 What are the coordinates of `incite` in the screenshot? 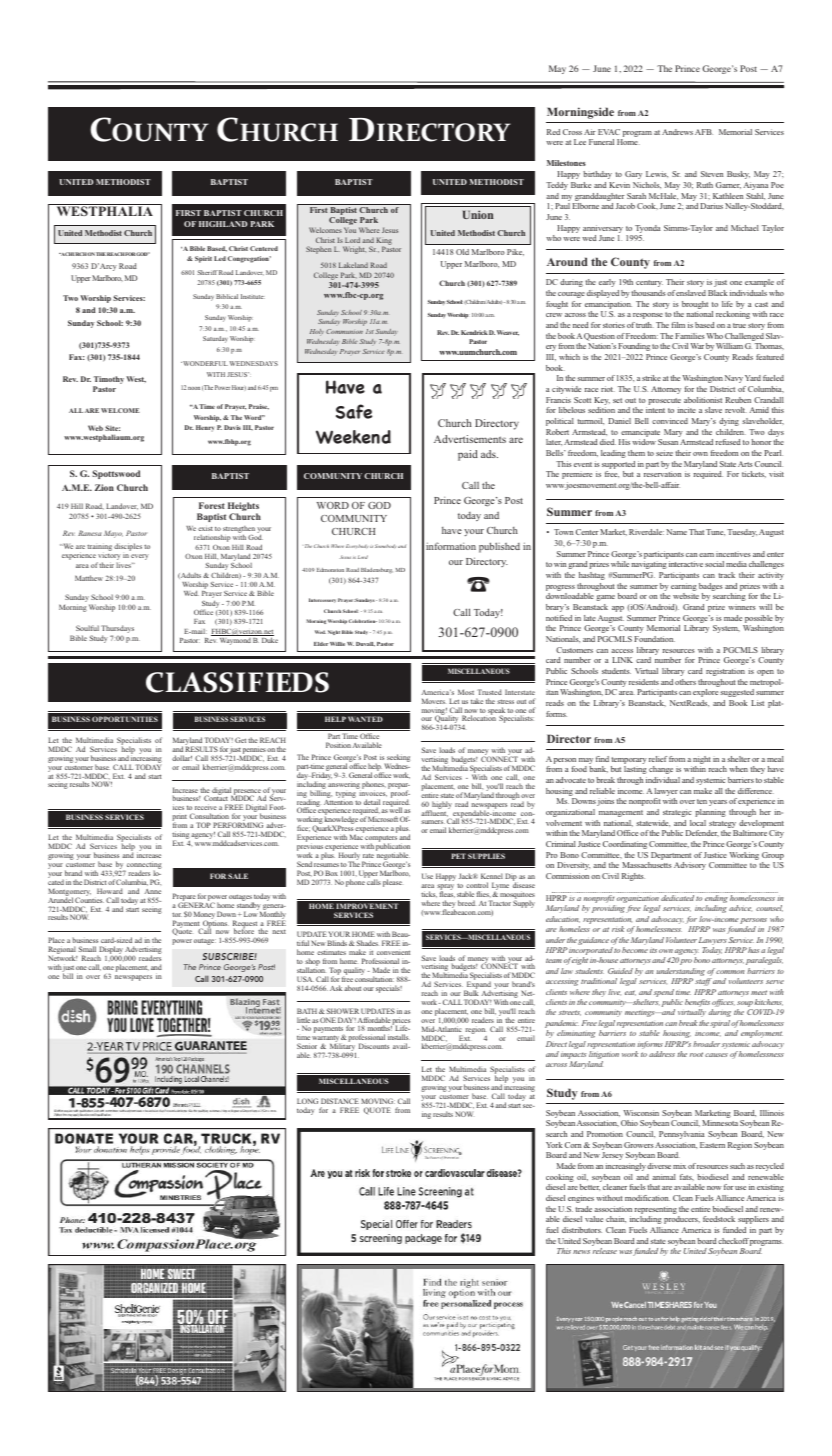 It's located at (686, 410).
